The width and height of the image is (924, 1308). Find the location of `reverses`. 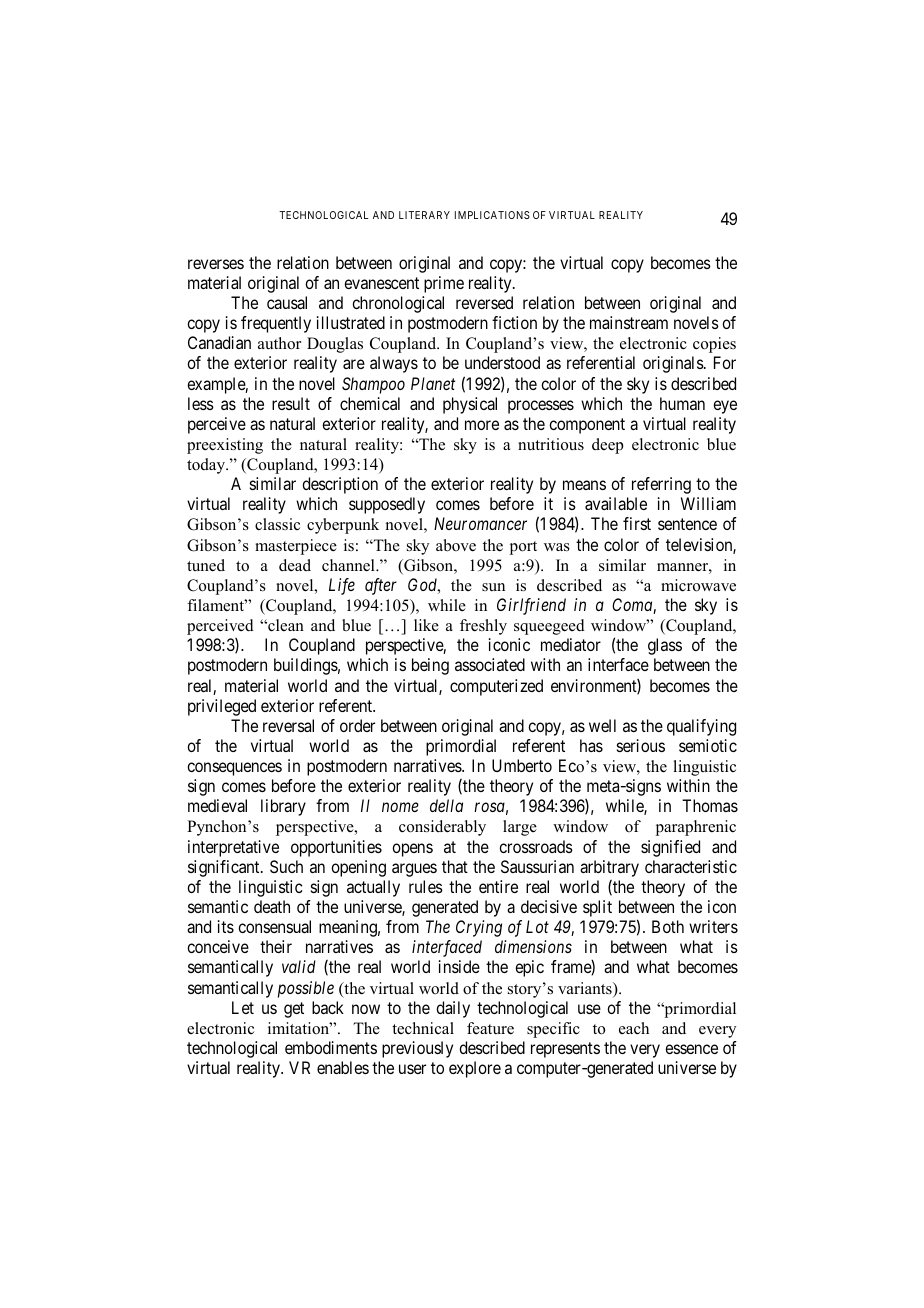

reverses is located at coordinates (216, 264).
